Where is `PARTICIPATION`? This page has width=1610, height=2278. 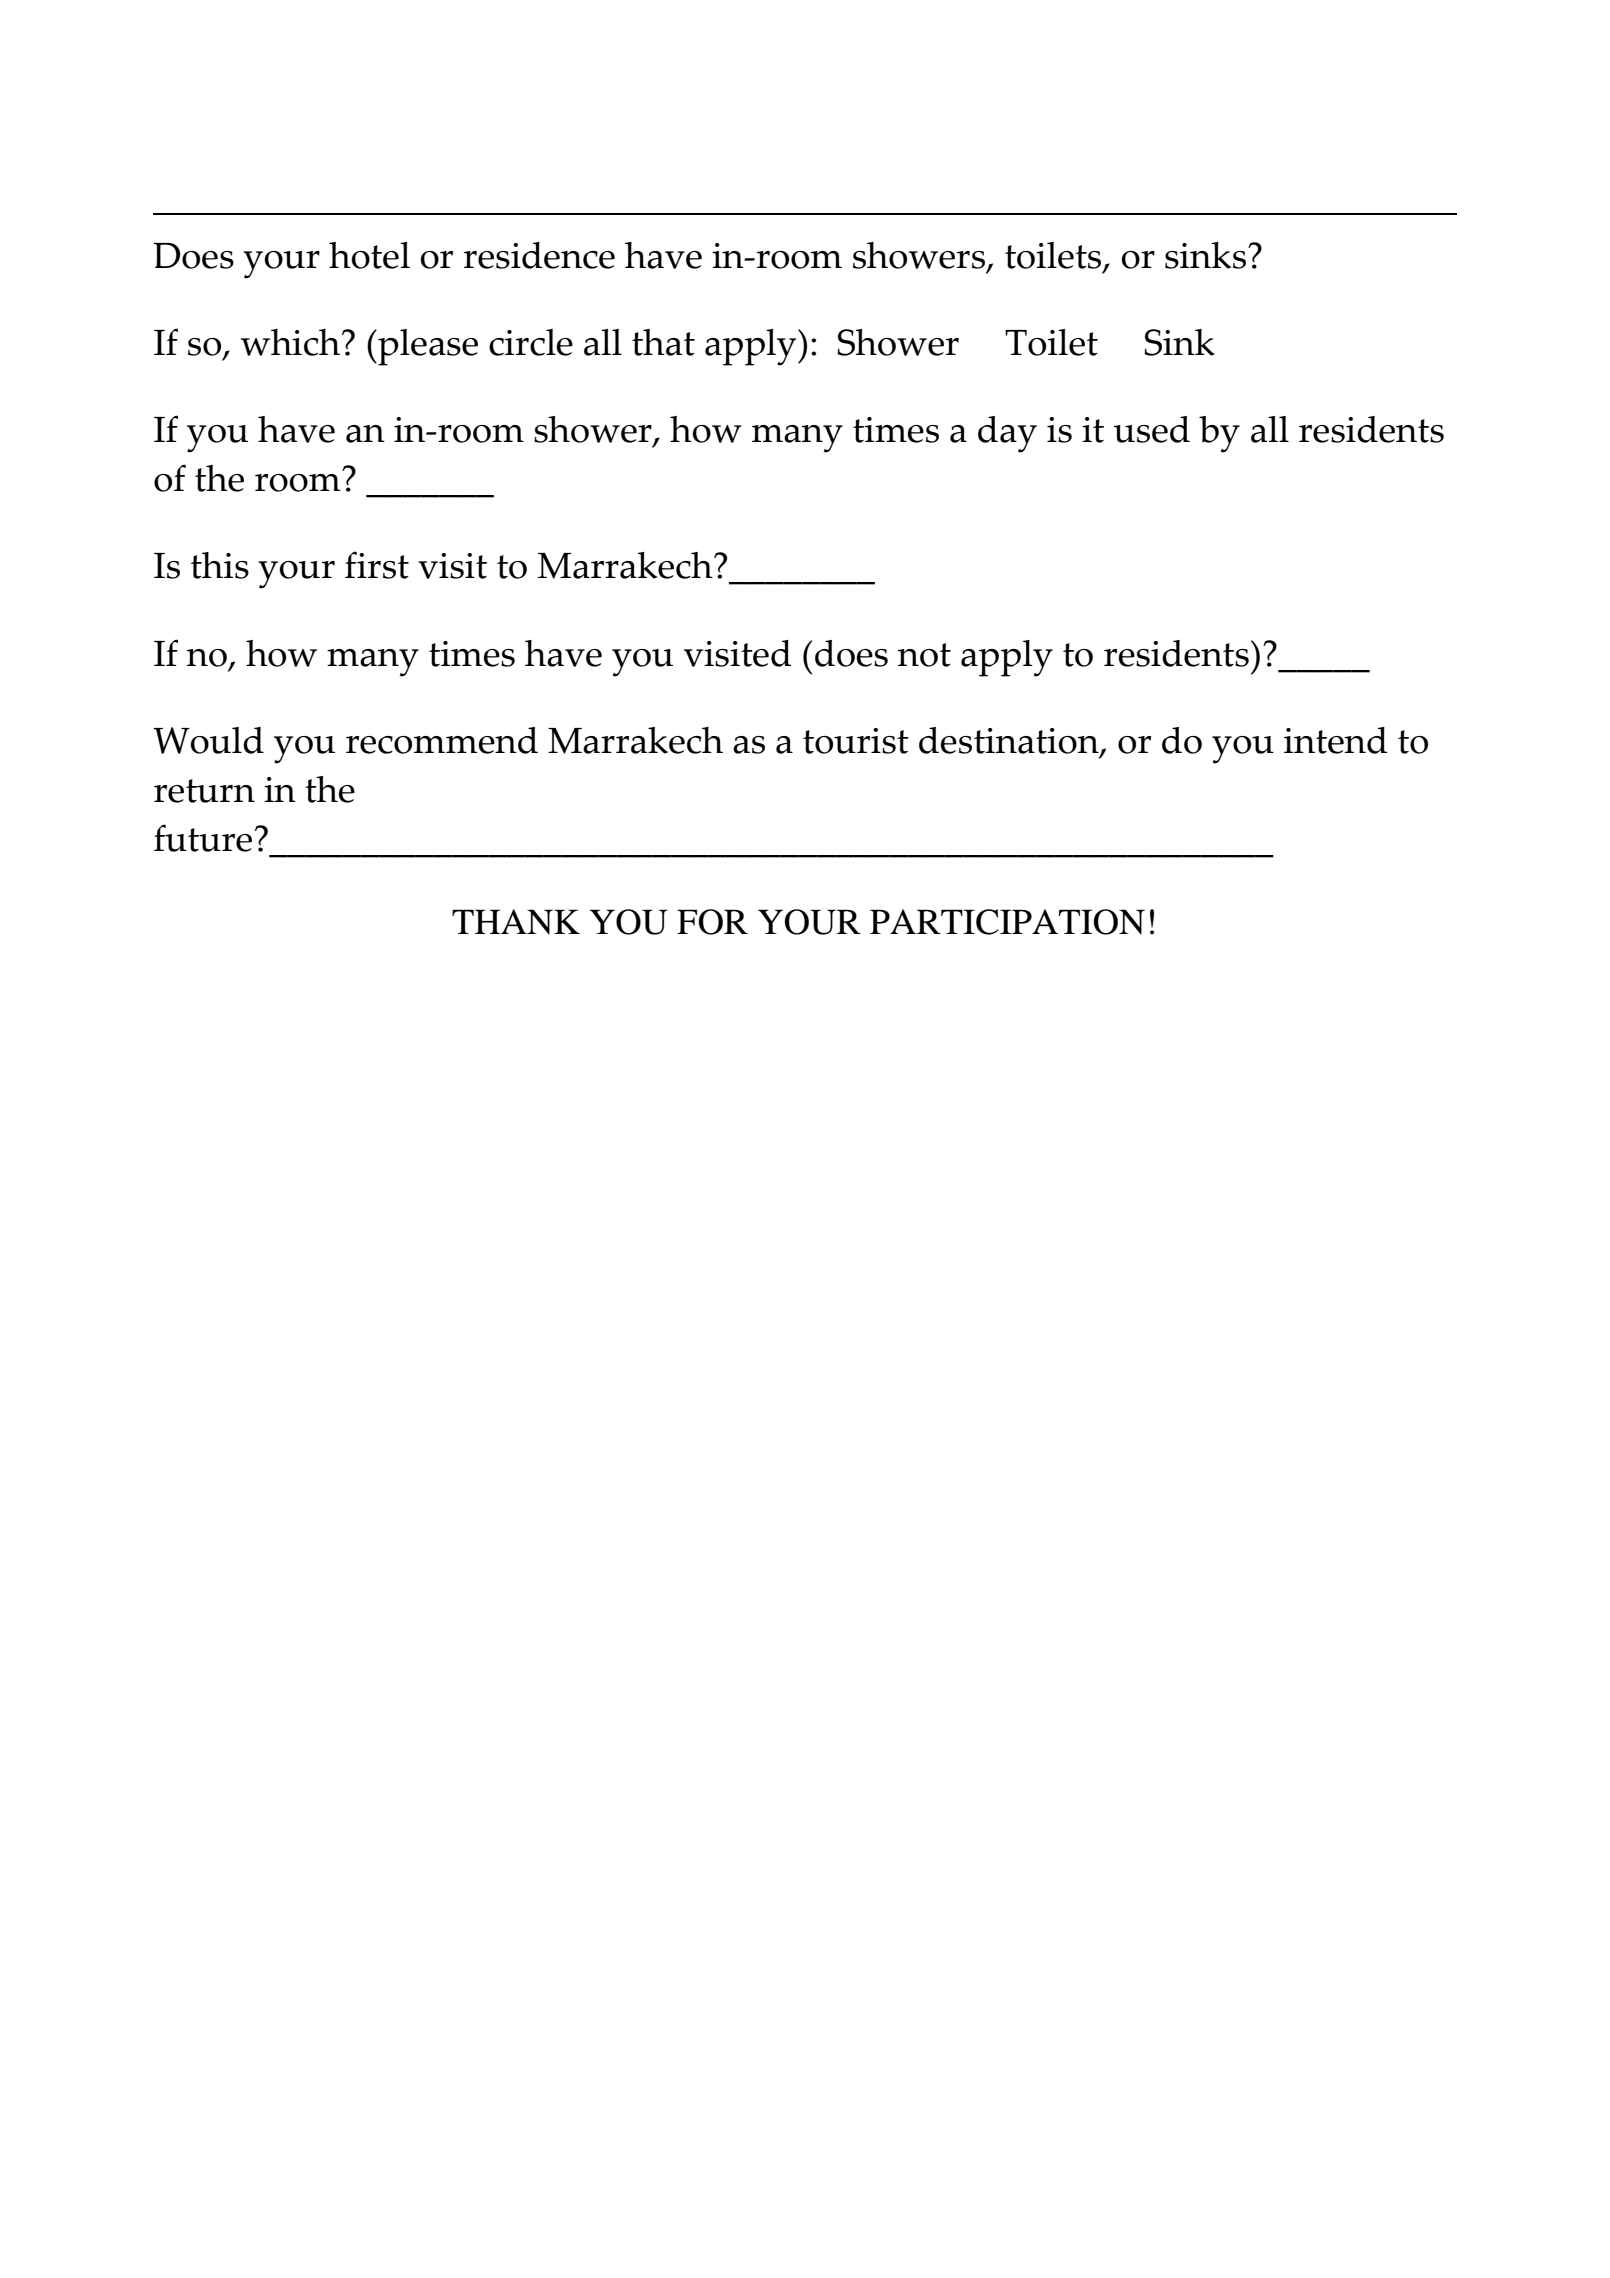 PARTICIPATION is located at coordinates (1007, 922).
